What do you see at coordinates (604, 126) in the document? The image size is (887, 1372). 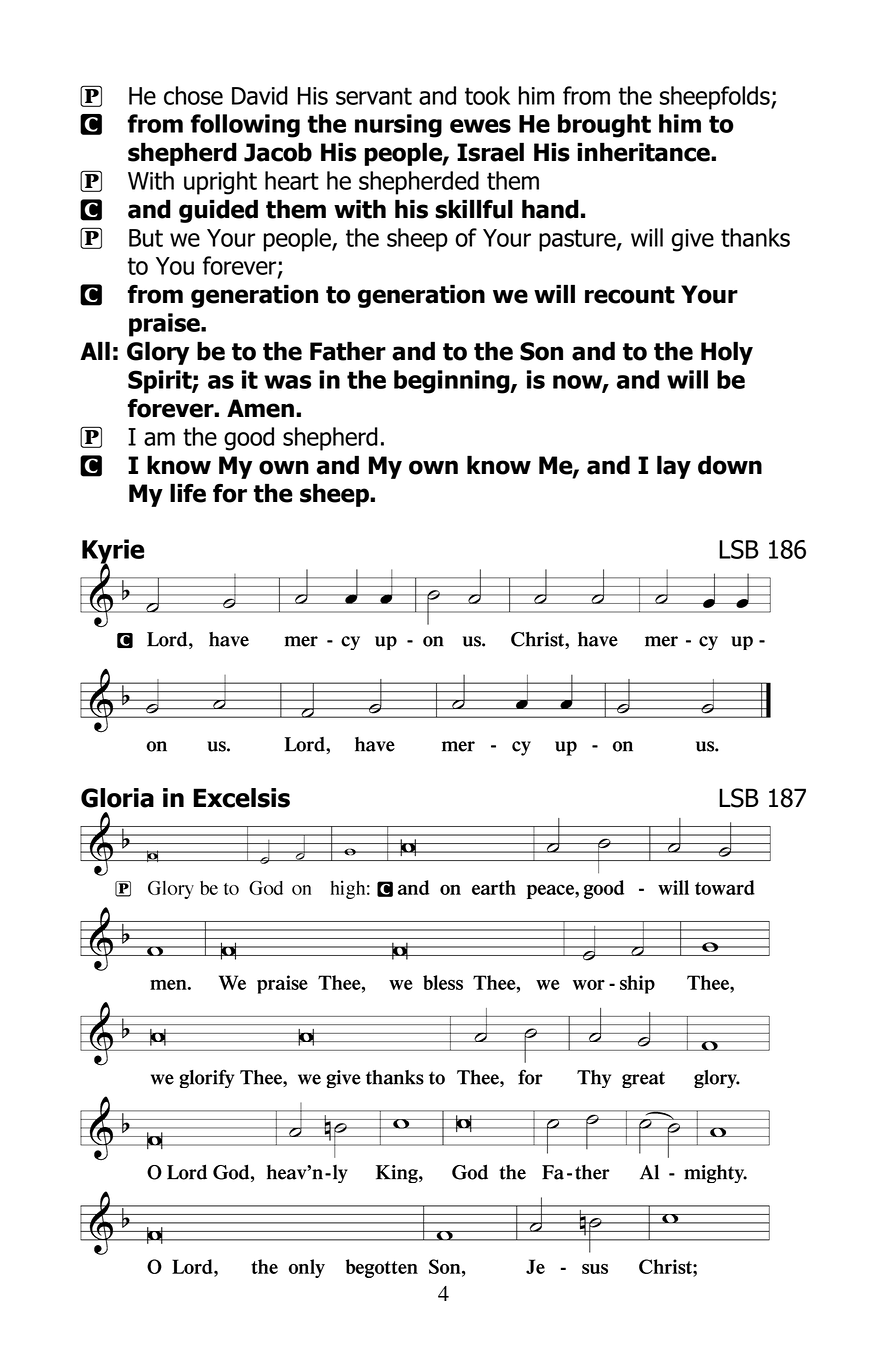 I see `brought` at bounding box center [604, 126].
